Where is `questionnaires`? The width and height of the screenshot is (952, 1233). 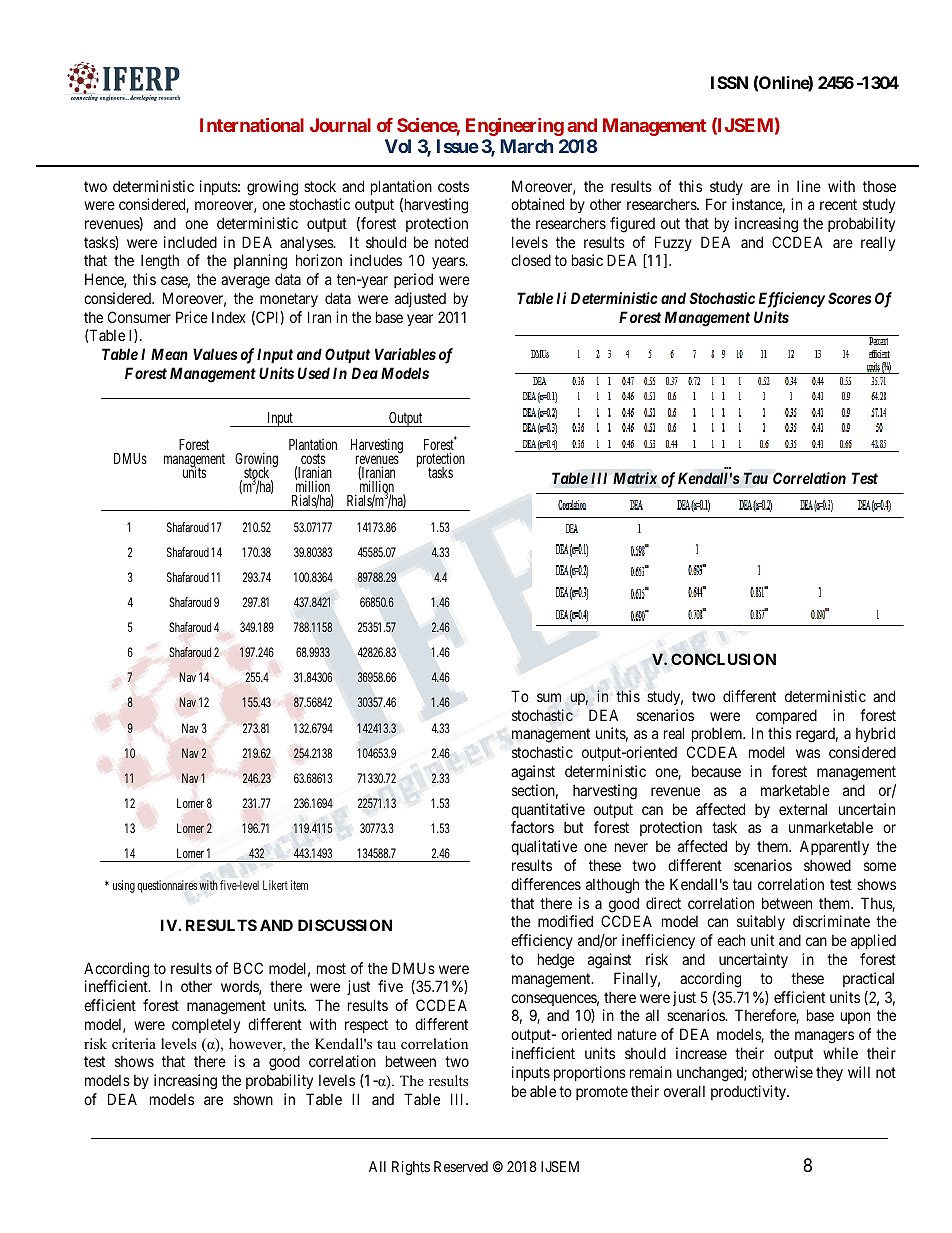 questionnaires is located at coordinates (167, 886).
